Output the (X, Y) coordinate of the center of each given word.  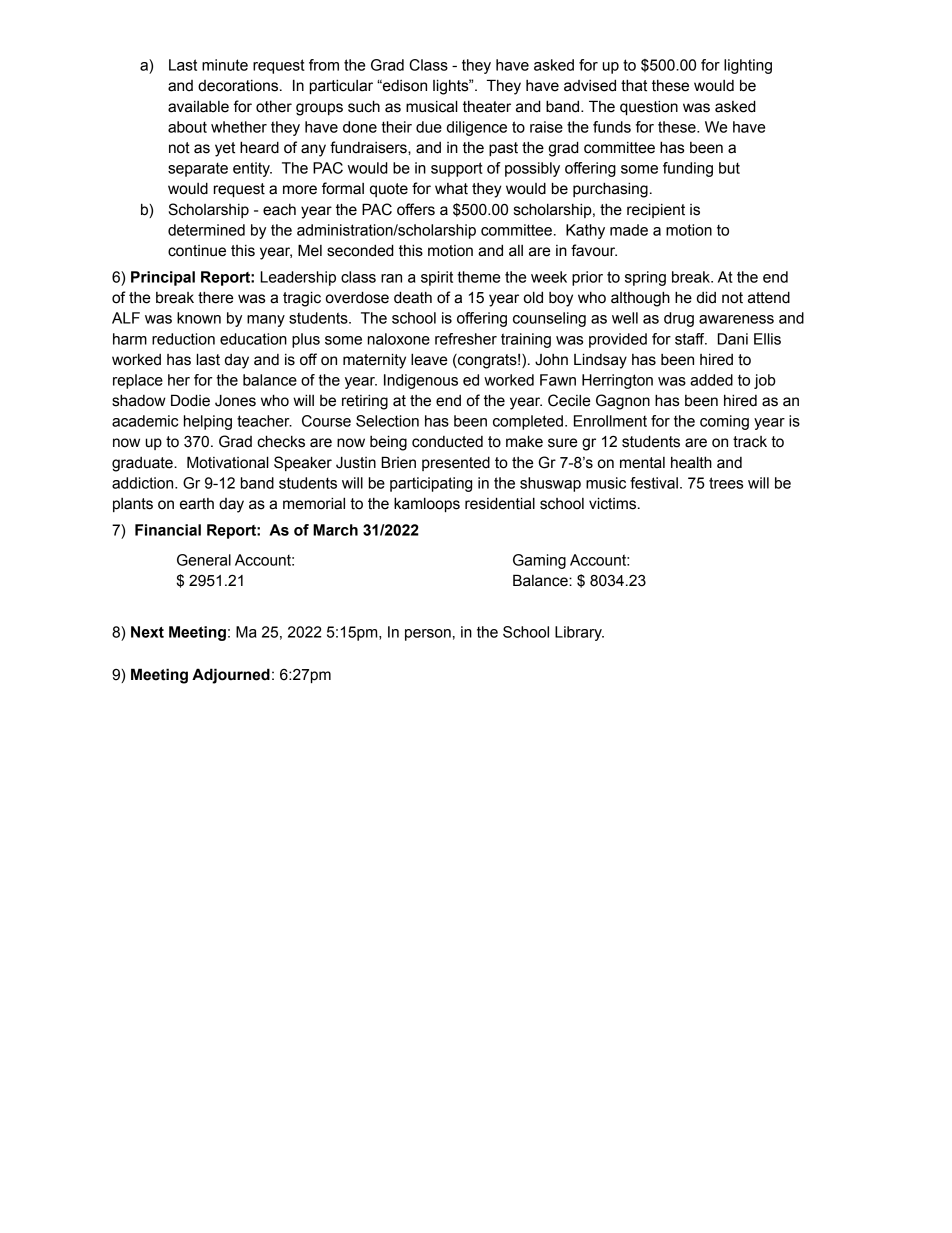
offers (416, 209)
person (428, 635)
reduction (183, 339)
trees (726, 483)
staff (691, 339)
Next (147, 632)
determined (206, 230)
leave (429, 359)
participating (431, 484)
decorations (239, 86)
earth (197, 504)
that (634, 85)
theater (487, 107)
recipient (656, 210)
